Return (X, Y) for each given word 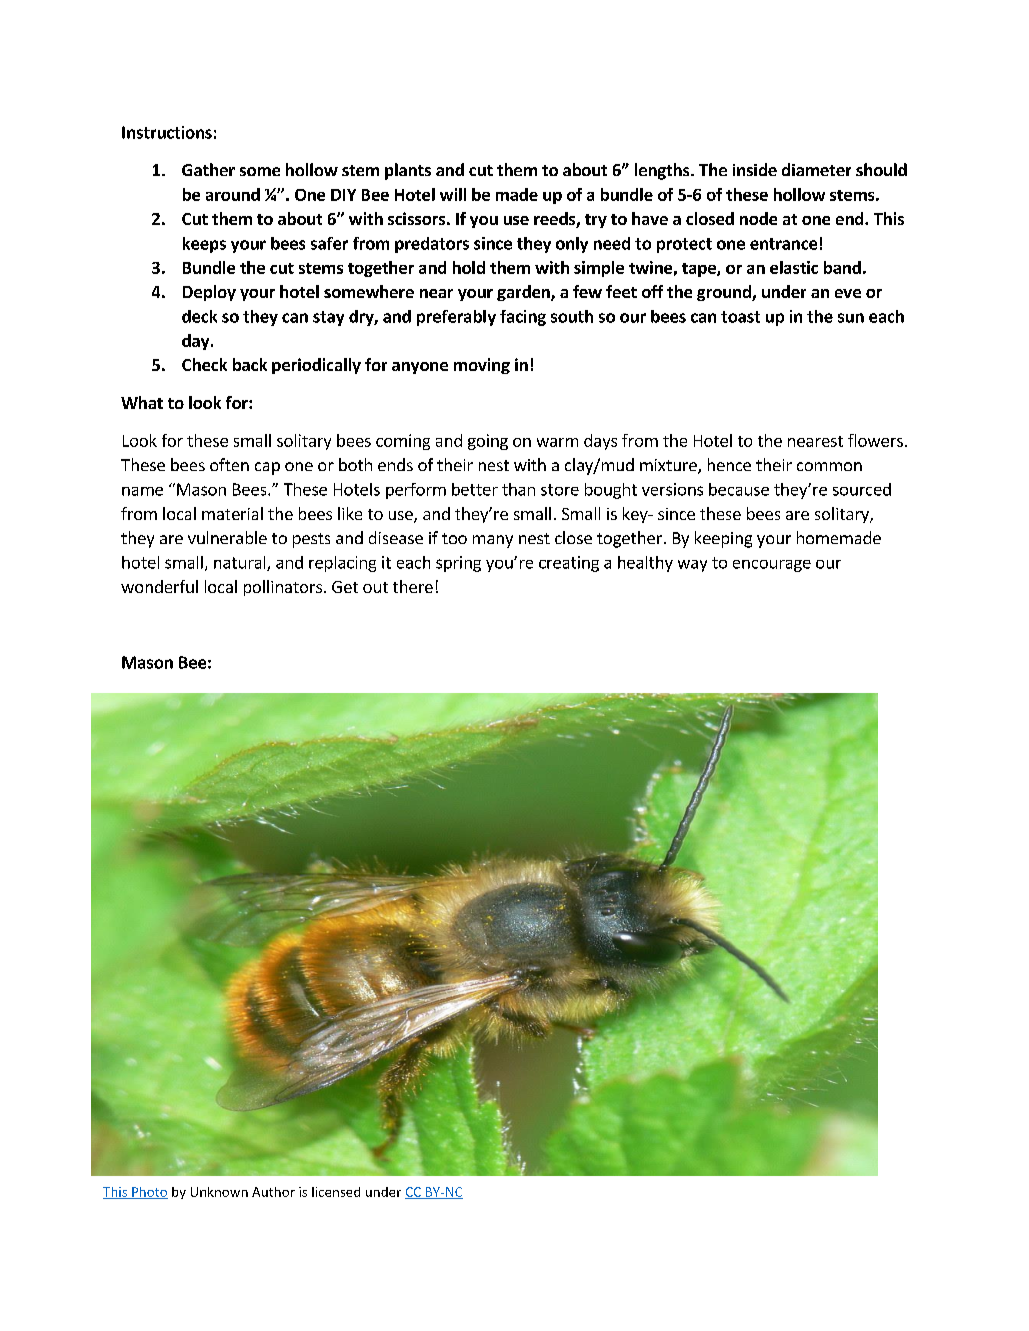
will (453, 194)
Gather (208, 169)
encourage (772, 566)
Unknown (219, 1192)
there (413, 586)
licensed (336, 1192)
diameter (816, 169)
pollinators (283, 588)
